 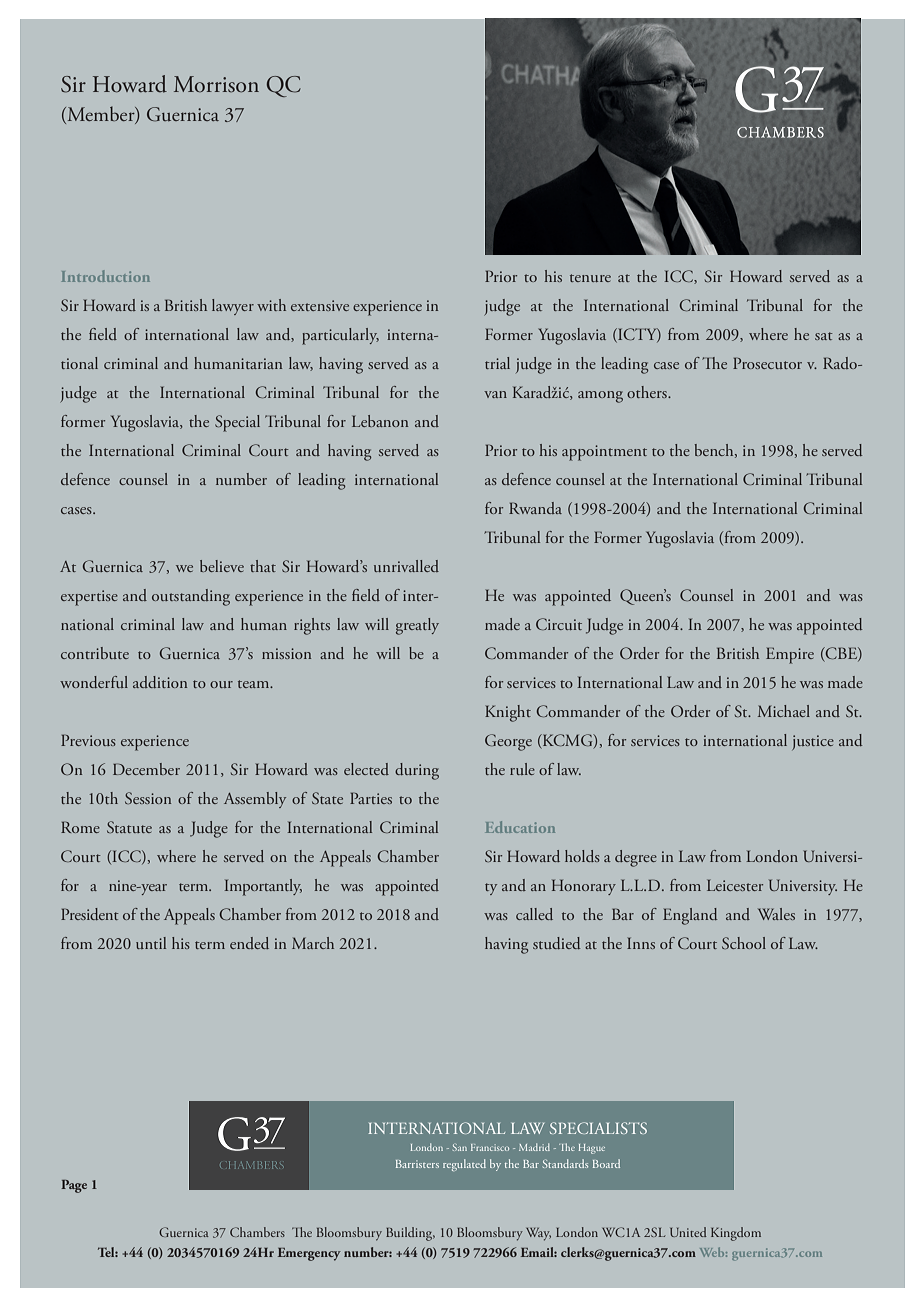 I want to click on Page, so click(x=74, y=1186).
